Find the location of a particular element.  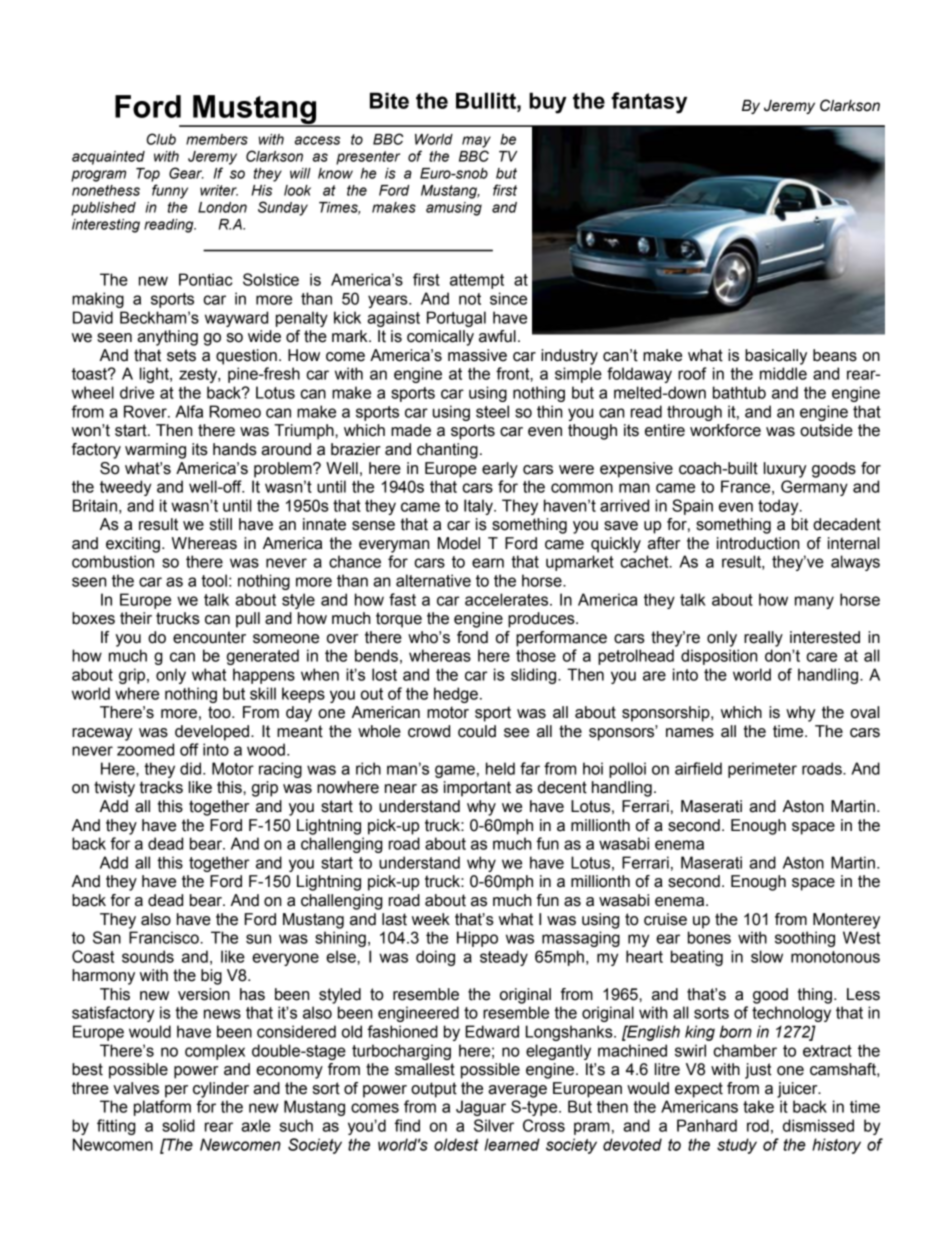

Monterey is located at coordinates (846, 921).
